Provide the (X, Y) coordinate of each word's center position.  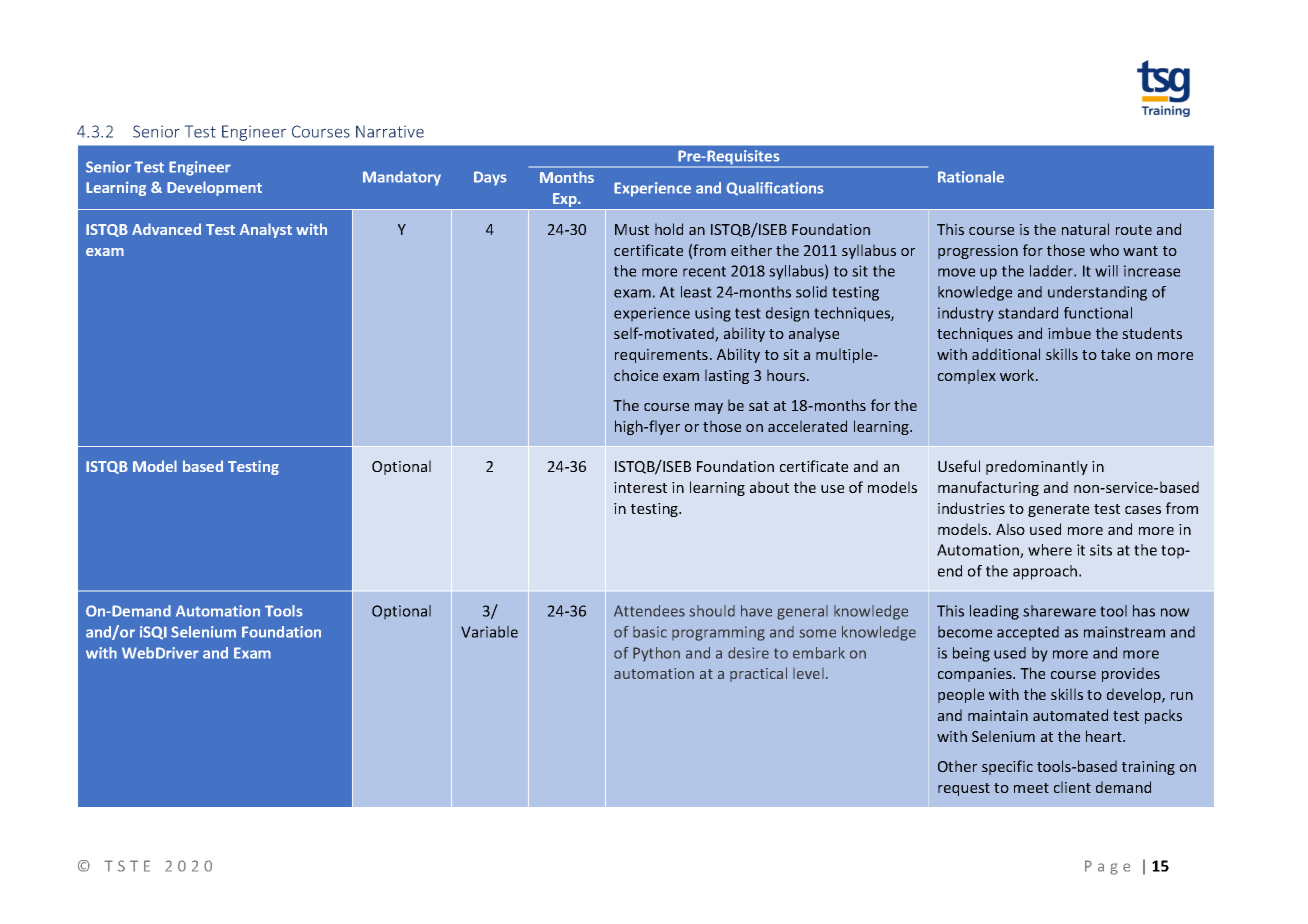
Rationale (971, 177)
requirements (661, 356)
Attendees (649, 611)
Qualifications (775, 189)
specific (1007, 767)
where (1050, 550)
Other (957, 766)
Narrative (390, 131)
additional (1006, 354)
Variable (489, 632)
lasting (727, 376)
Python (656, 654)
